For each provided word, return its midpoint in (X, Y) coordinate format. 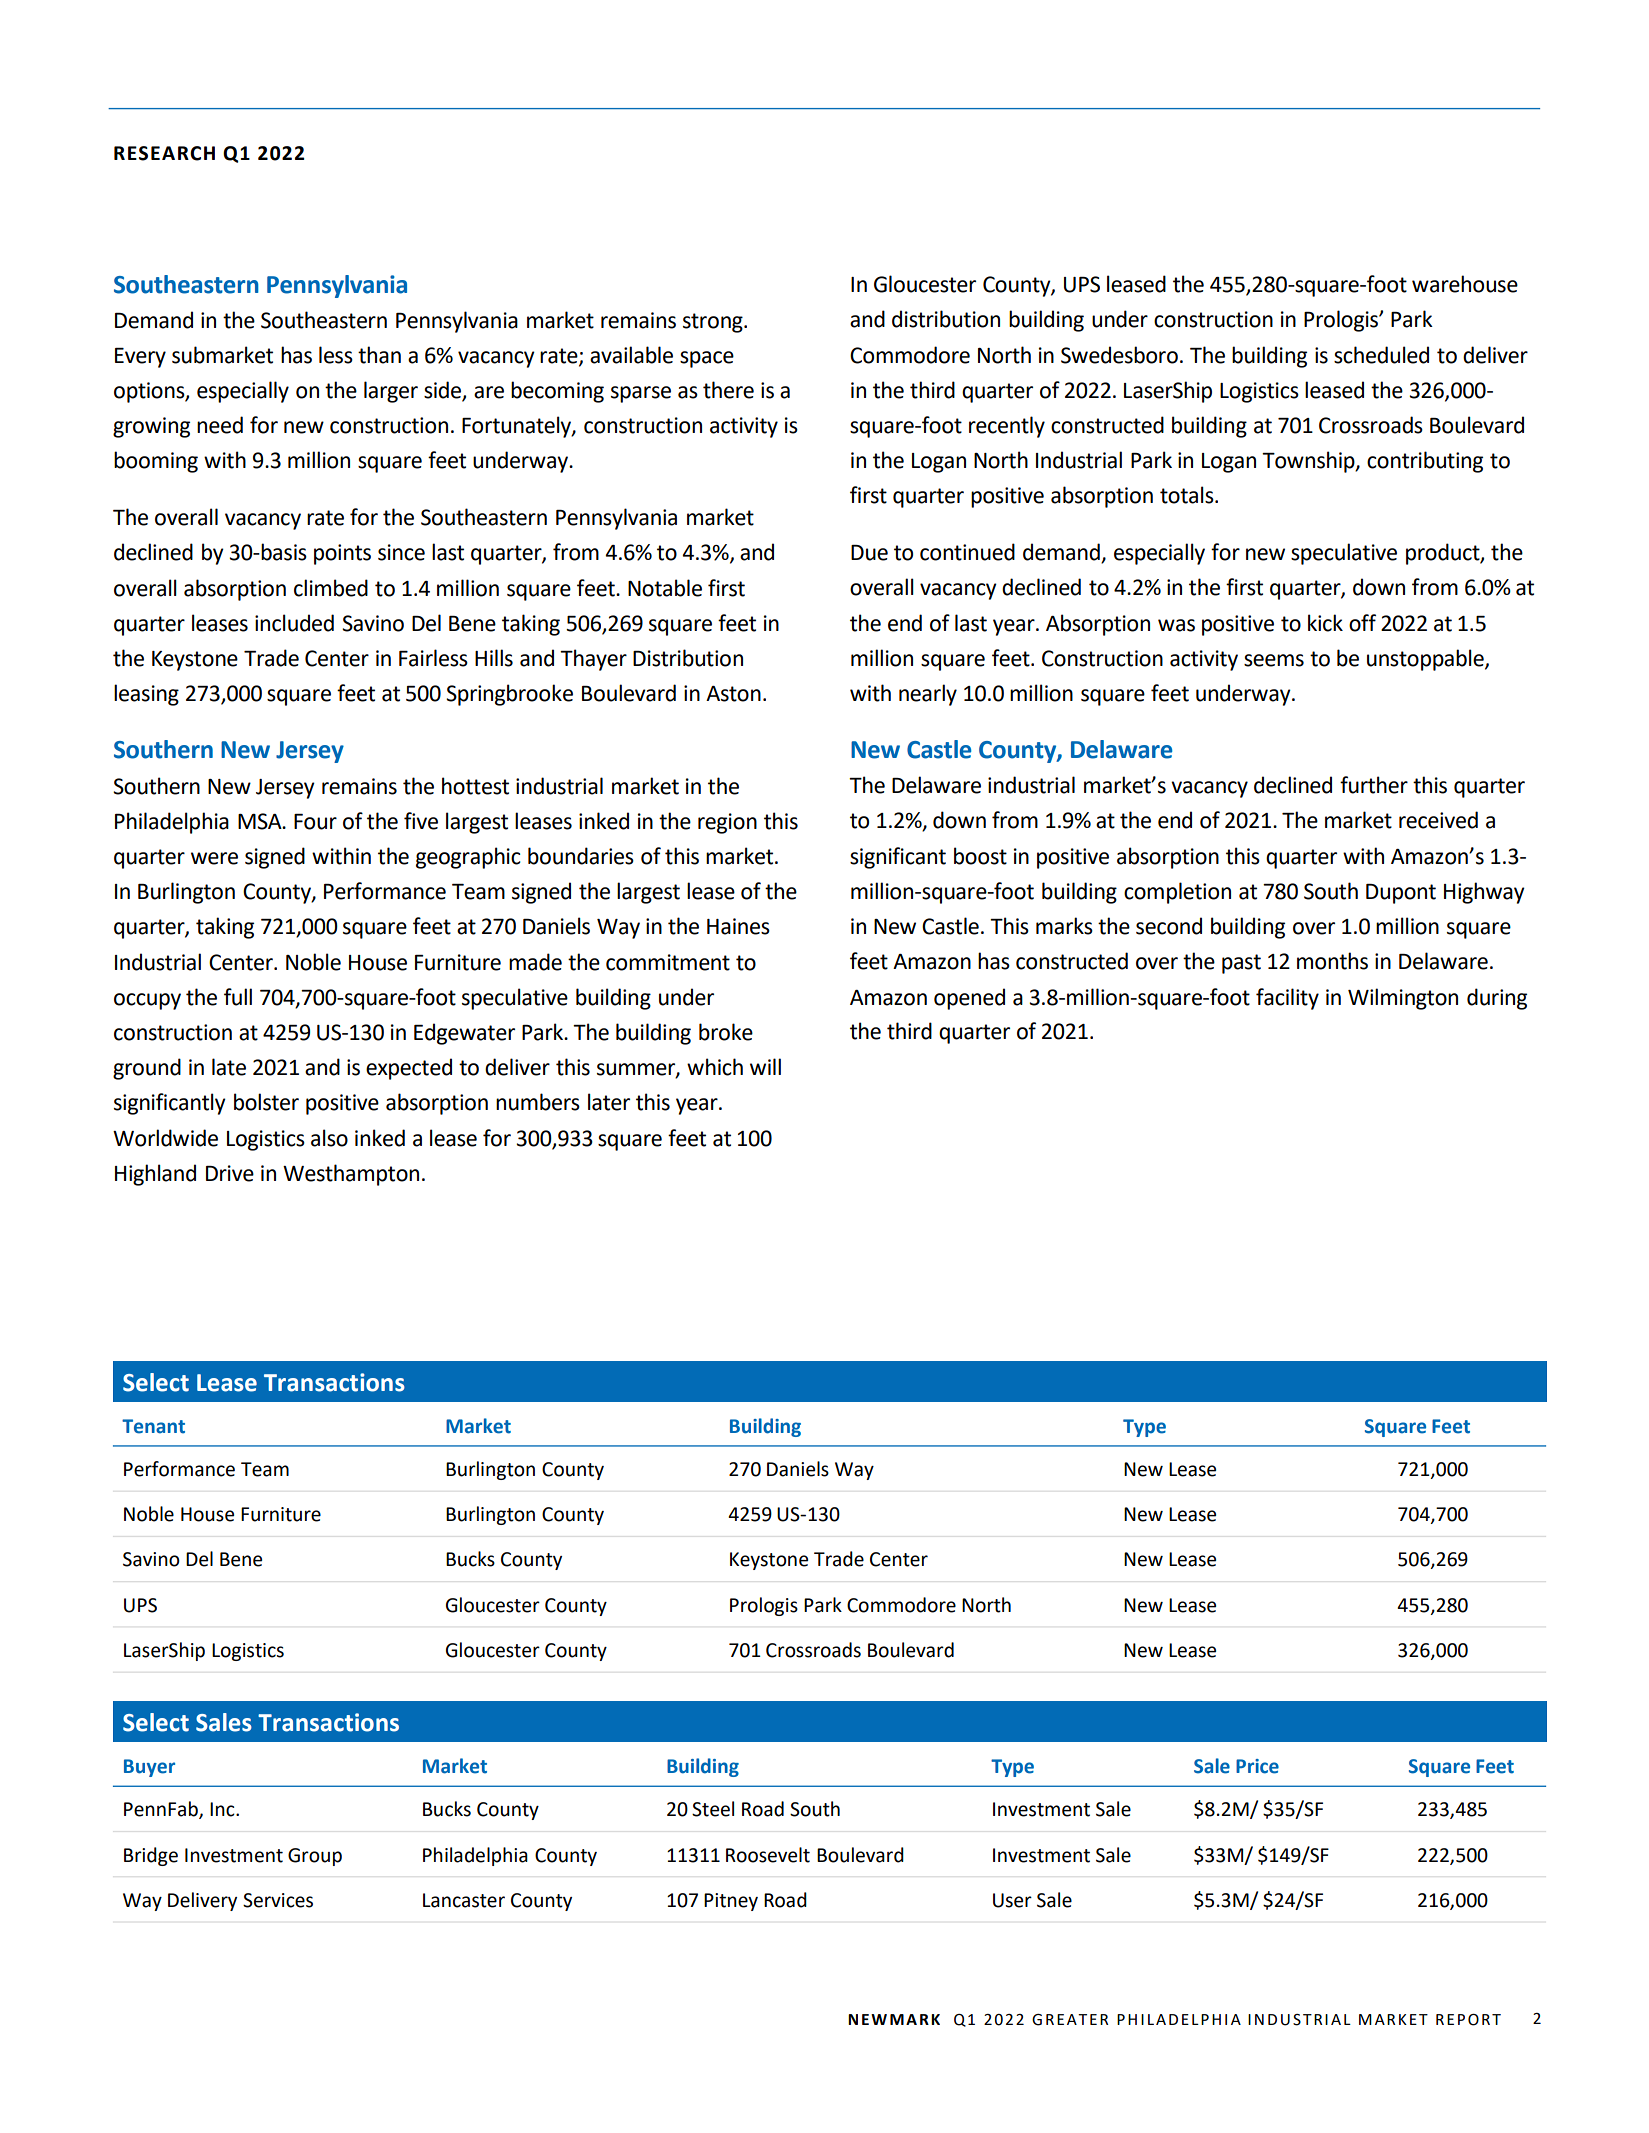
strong (714, 323)
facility (1287, 999)
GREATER (1070, 2020)
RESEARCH (164, 153)
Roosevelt (768, 1855)
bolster (266, 1102)
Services (278, 1900)
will (765, 1066)
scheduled (1381, 355)
